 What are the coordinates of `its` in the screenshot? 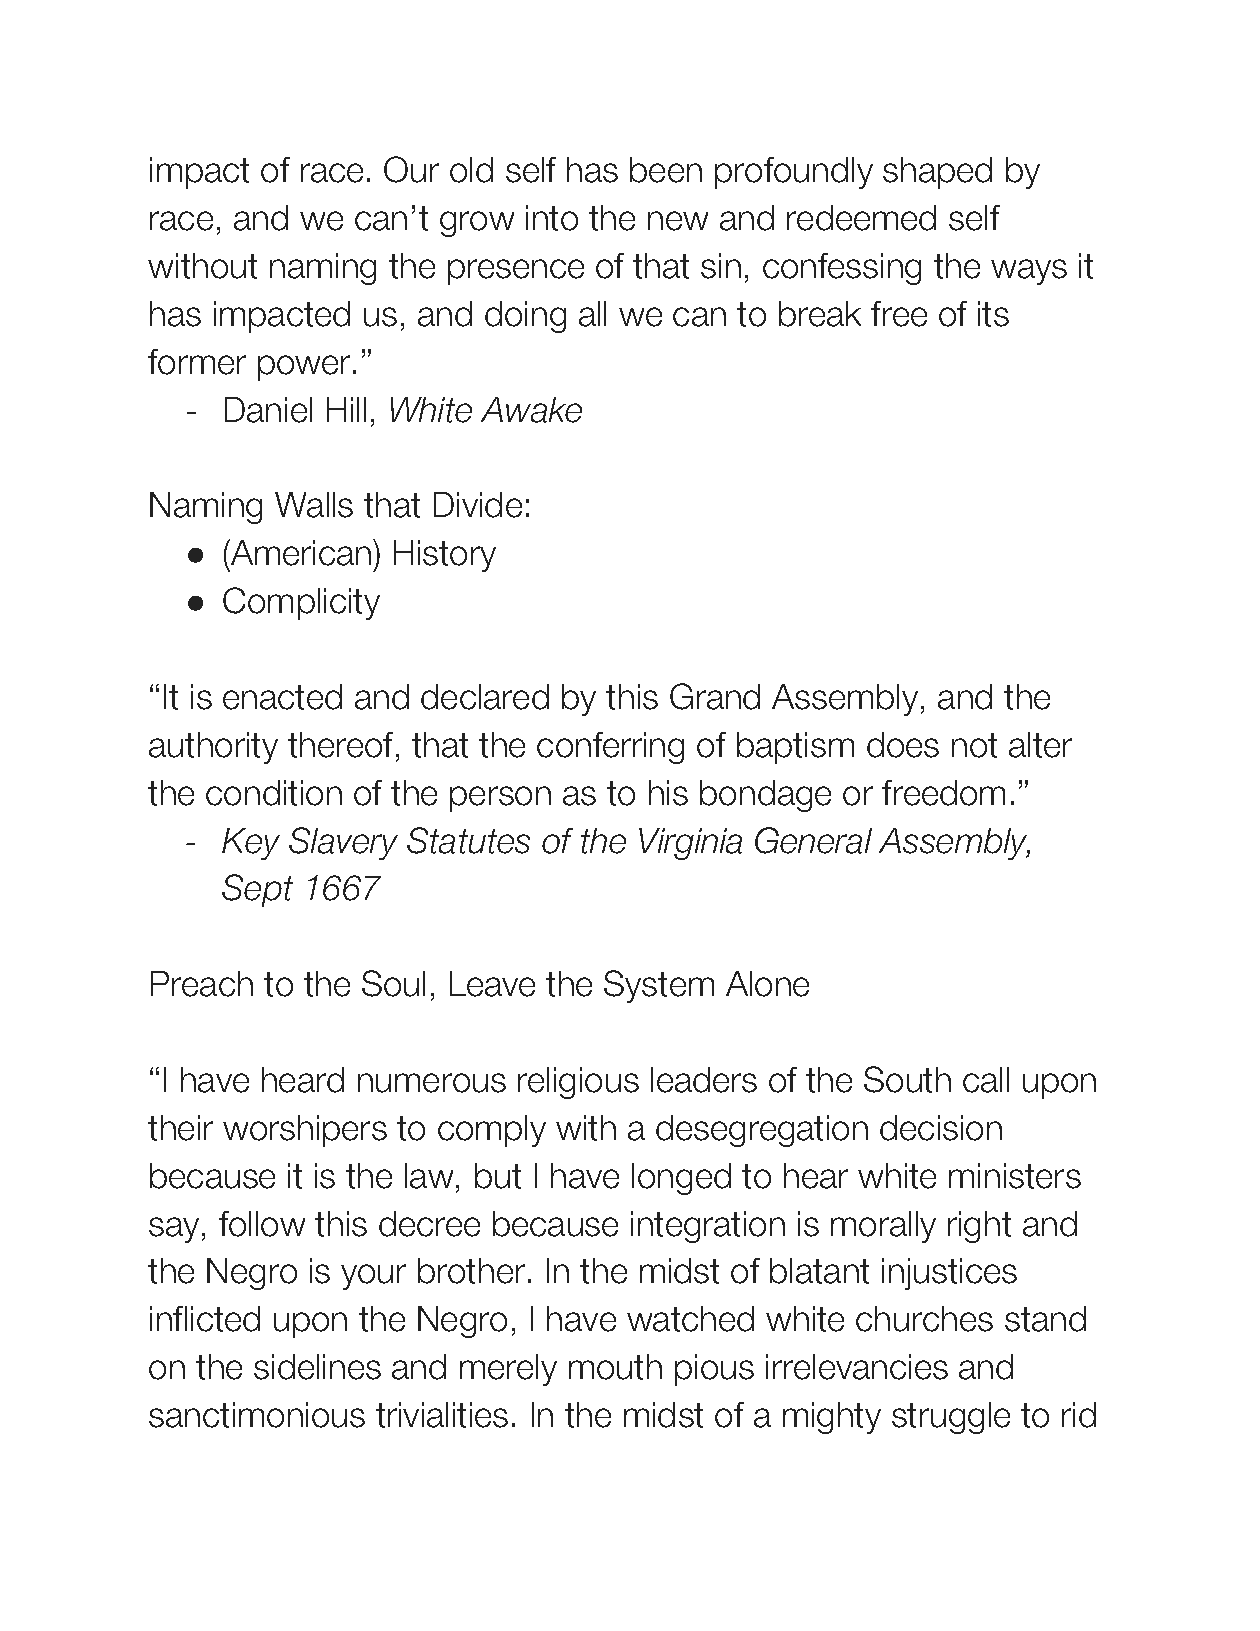 It's located at (993, 314).
